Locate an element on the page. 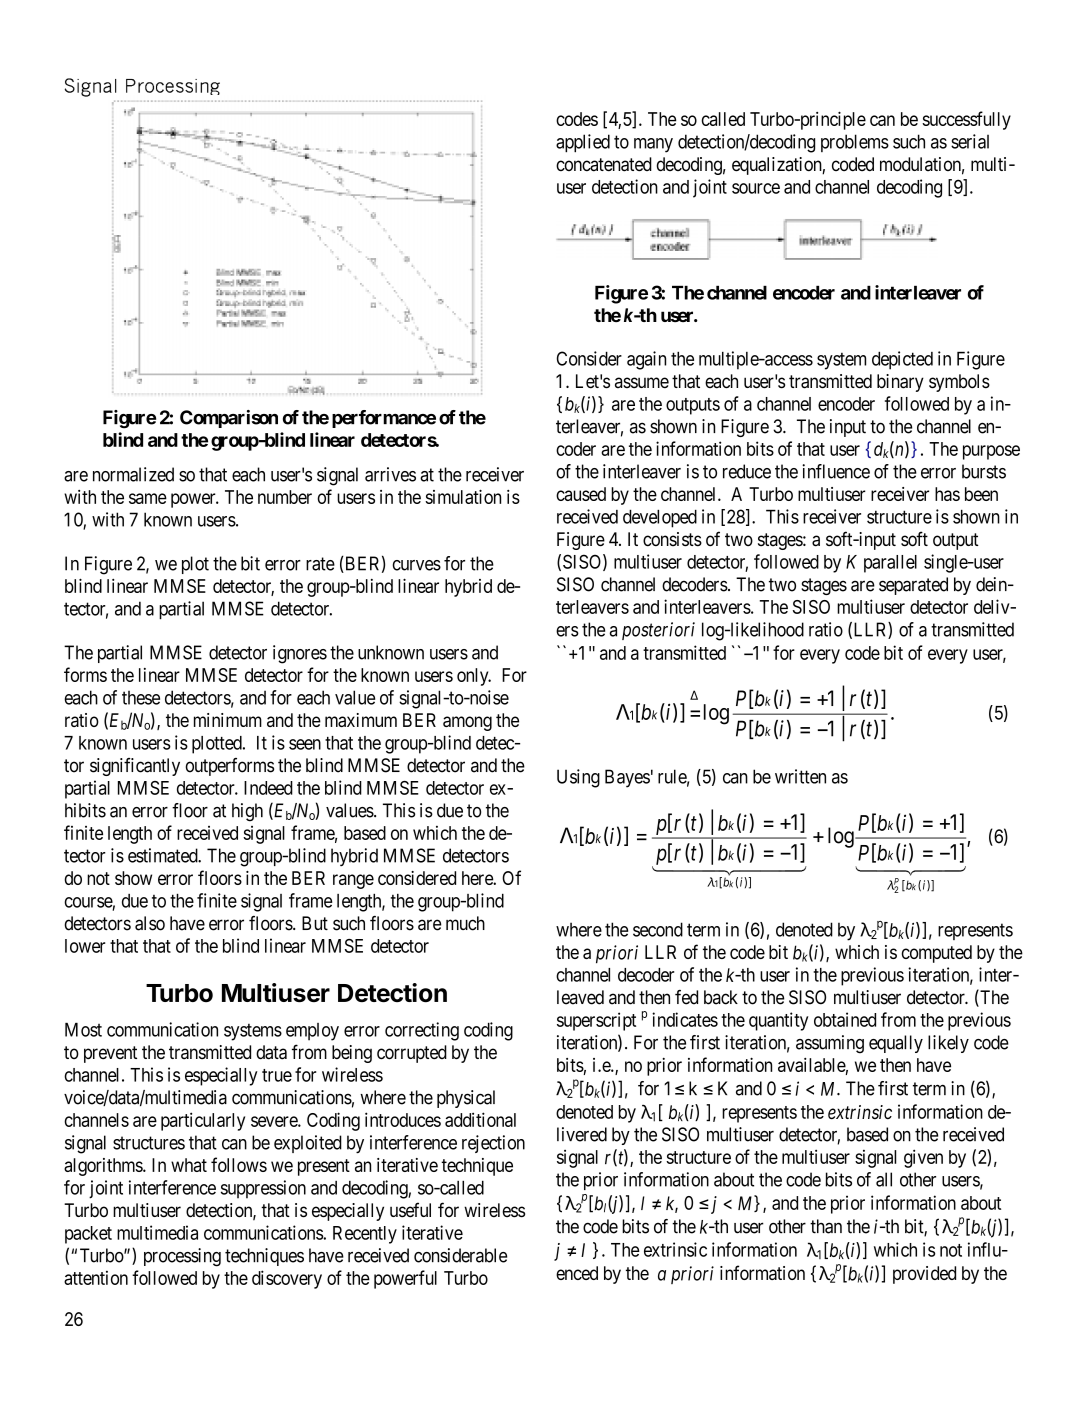 The height and width of the image is (1405, 1086). minimum is located at coordinates (228, 720).
